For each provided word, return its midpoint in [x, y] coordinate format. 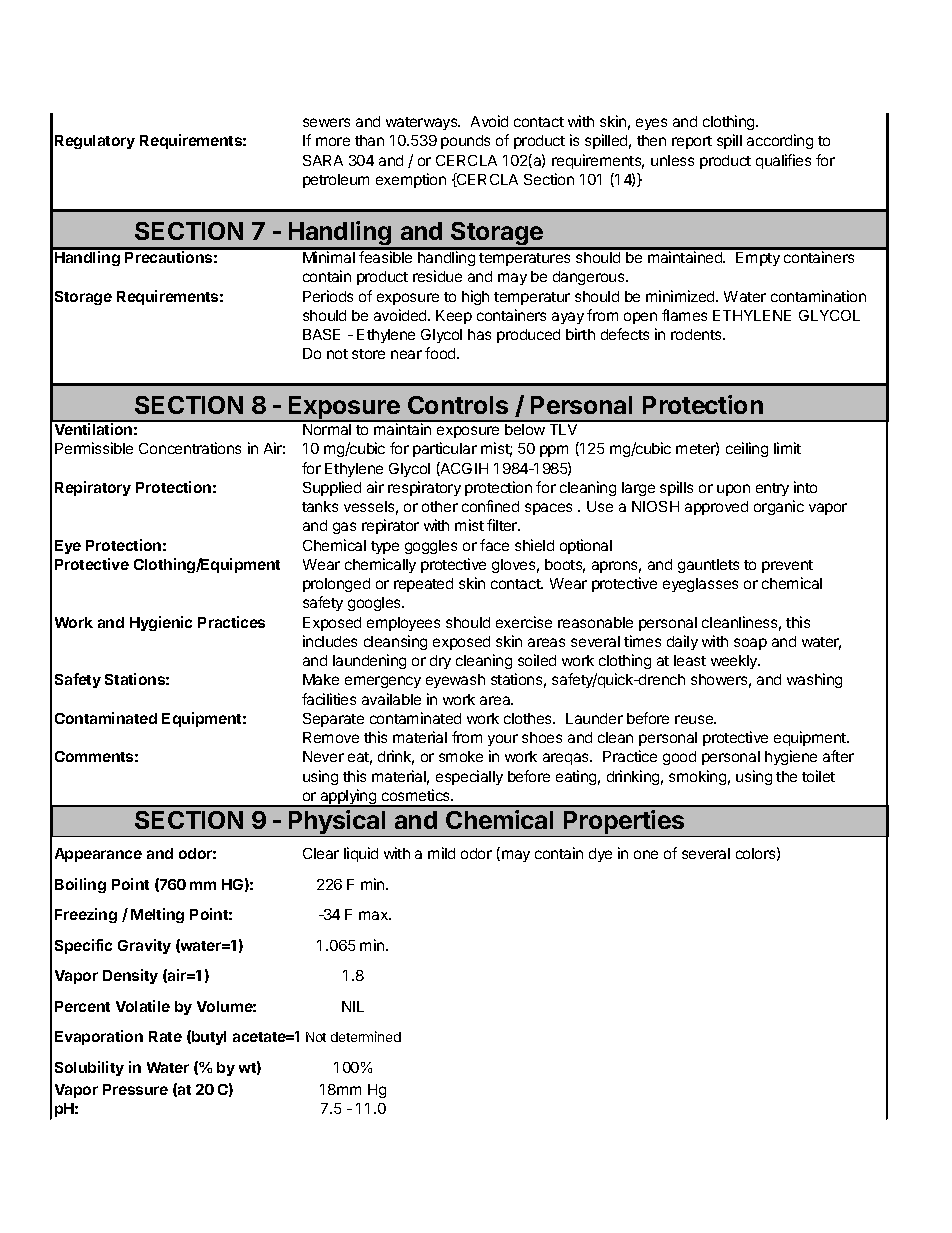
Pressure [135, 1089]
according [780, 141]
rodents [697, 334]
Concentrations [190, 448]
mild [441, 853]
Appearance [98, 855]
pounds [465, 142]
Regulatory [95, 142]
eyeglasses [700, 585]
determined [366, 1036]
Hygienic [161, 623]
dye [600, 855]
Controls [458, 405]
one [646, 854]
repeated [423, 585]
